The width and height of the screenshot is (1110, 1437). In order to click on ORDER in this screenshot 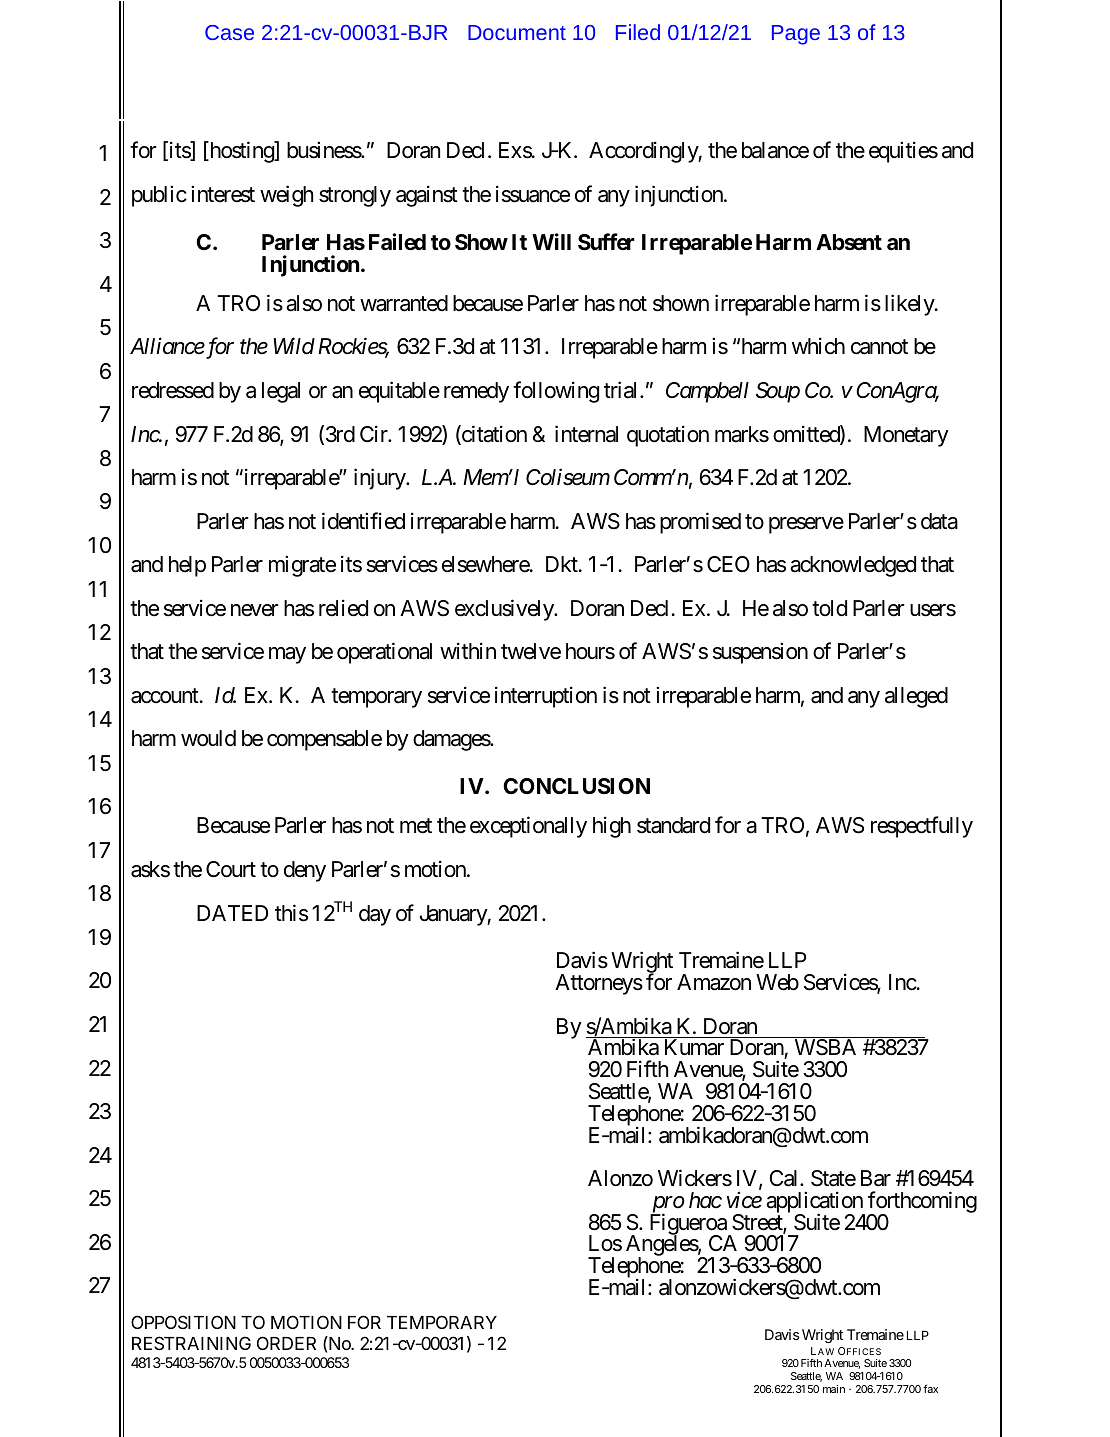, I will do `click(286, 1343)`.
